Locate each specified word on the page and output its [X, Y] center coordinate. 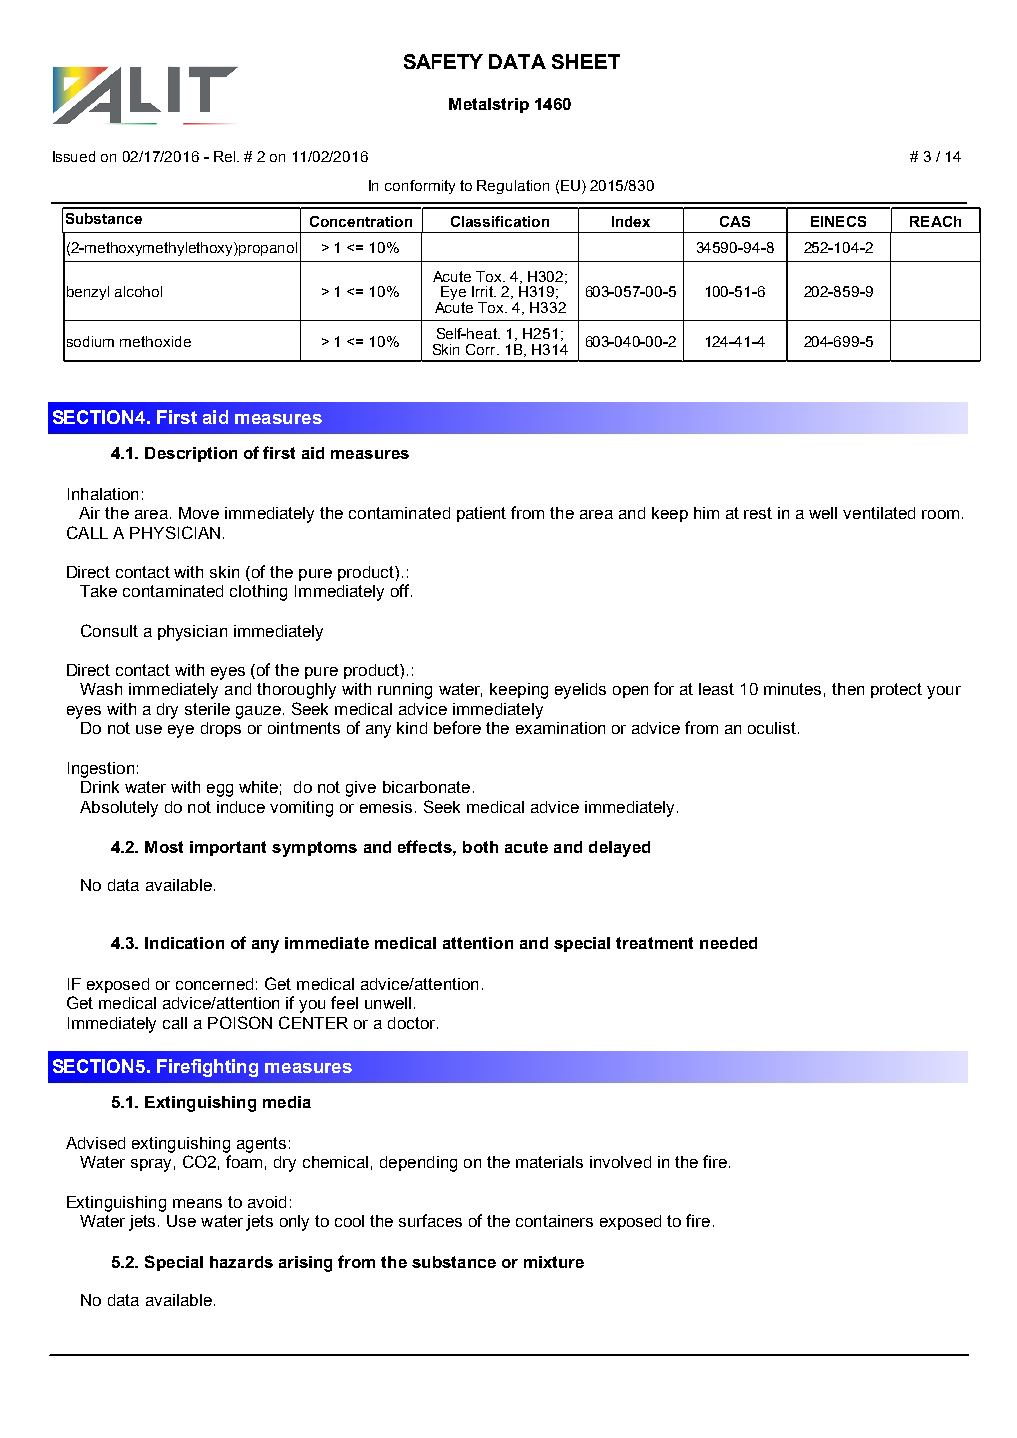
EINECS [838, 221]
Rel [226, 156]
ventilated [879, 513]
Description [191, 454]
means [197, 1203]
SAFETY [443, 61]
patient [481, 514]
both [480, 847]
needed [728, 943]
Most [164, 847]
